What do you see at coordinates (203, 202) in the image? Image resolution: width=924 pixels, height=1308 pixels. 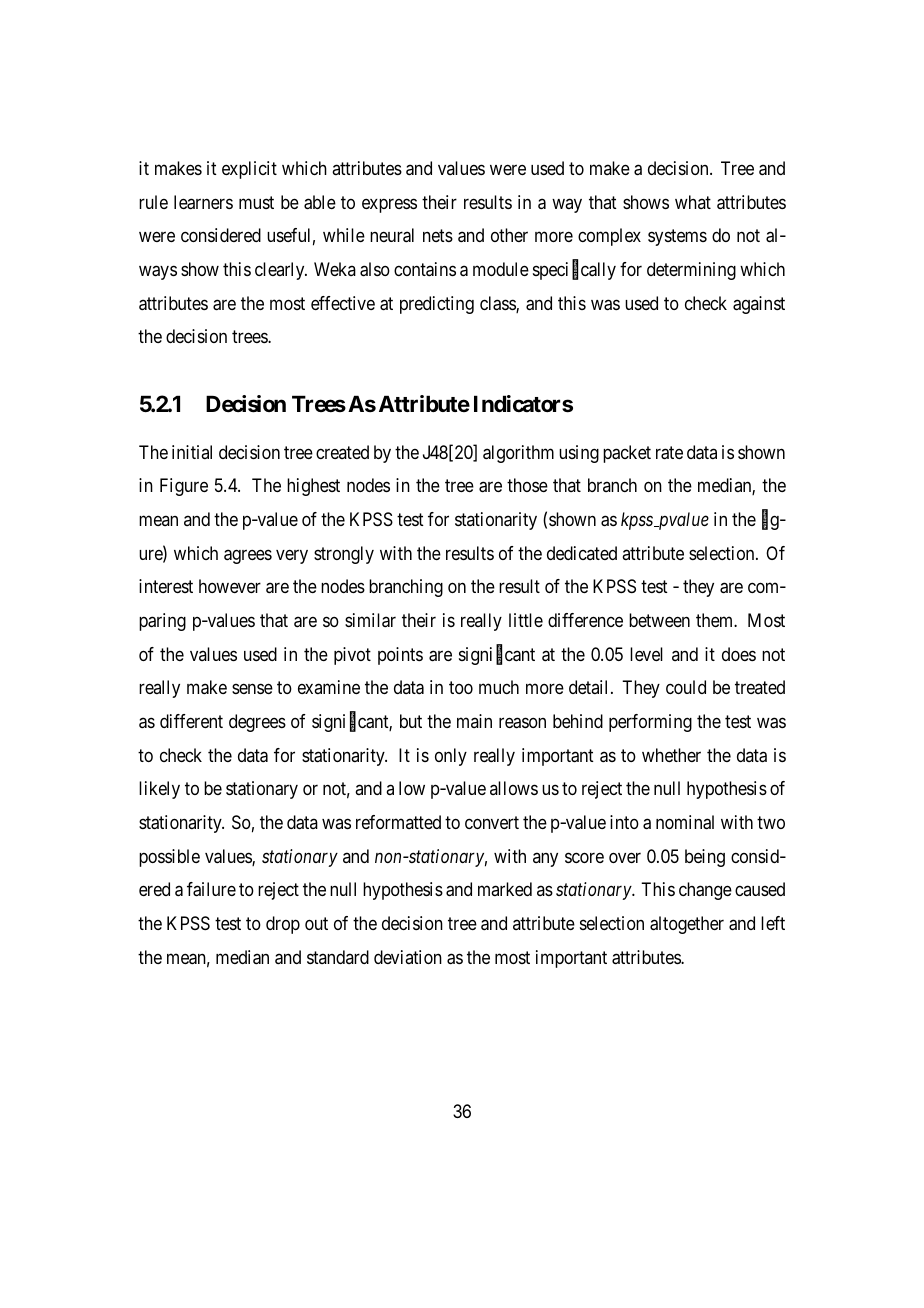 I see `learners` at bounding box center [203, 202].
